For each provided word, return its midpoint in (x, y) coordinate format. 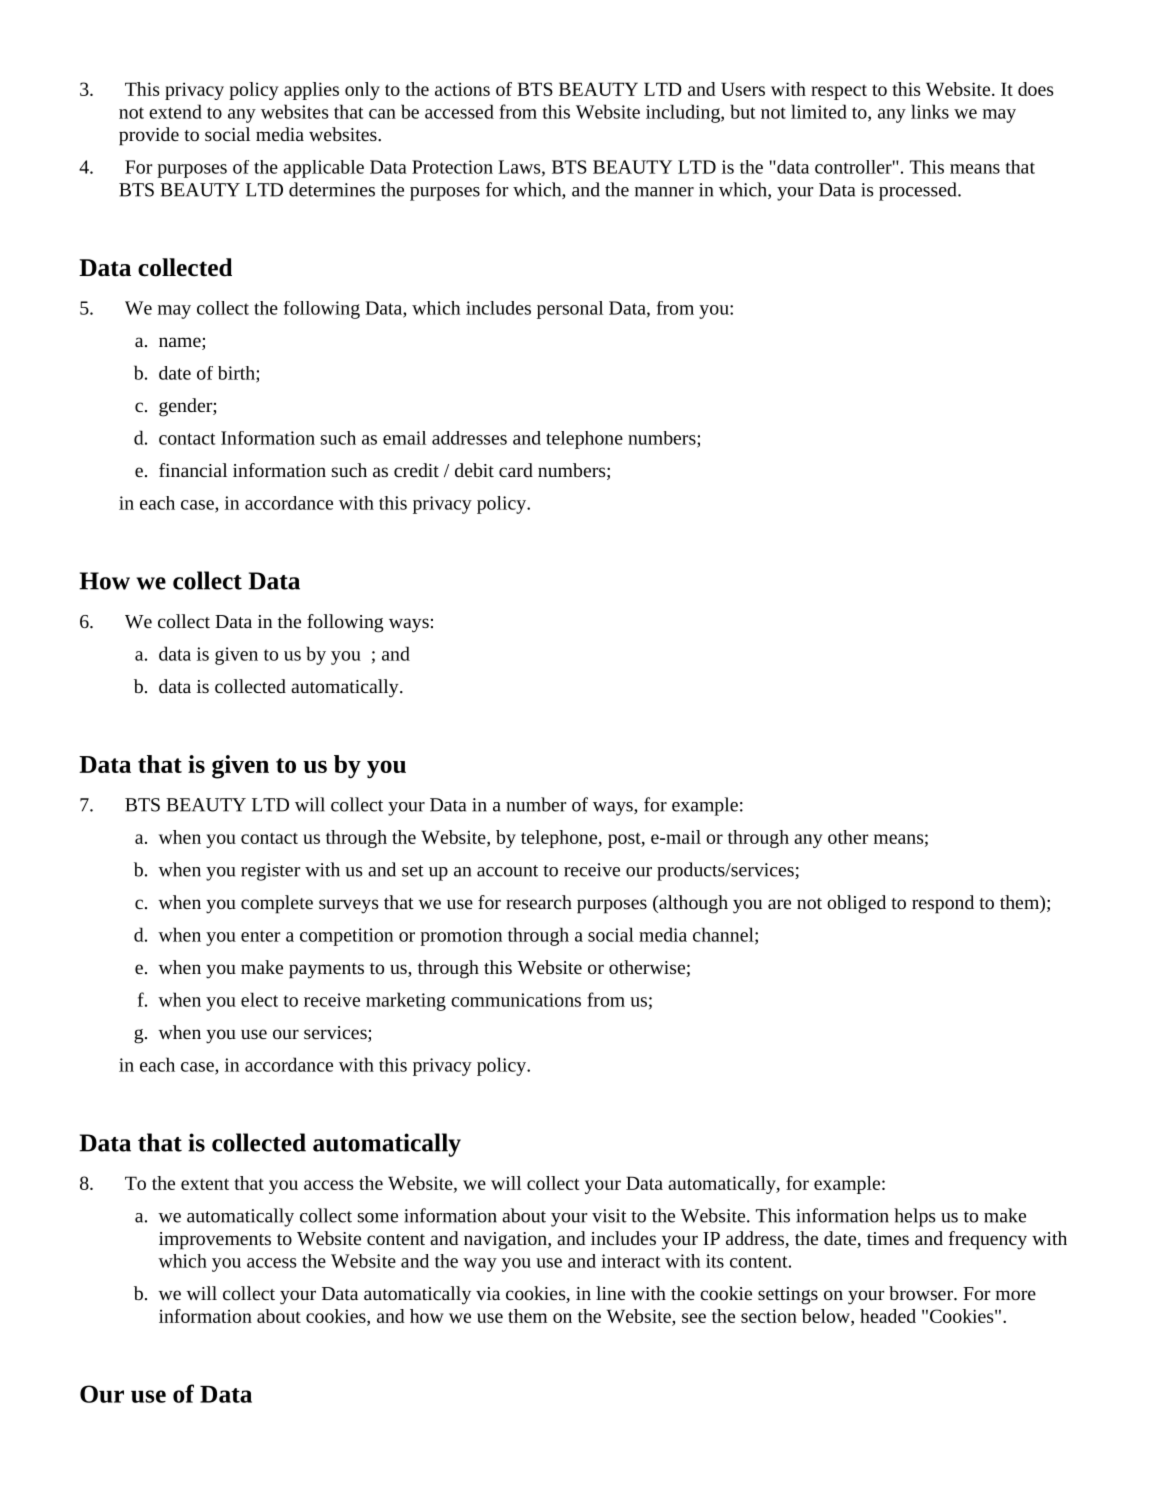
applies (311, 91)
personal (570, 310)
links (930, 111)
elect (259, 999)
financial (193, 470)
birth (237, 374)
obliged (856, 904)
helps (914, 1217)
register (270, 872)
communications (516, 1000)
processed (919, 191)
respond (943, 904)
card (516, 470)
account (507, 871)
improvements (215, 1241)
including (684, 113)
